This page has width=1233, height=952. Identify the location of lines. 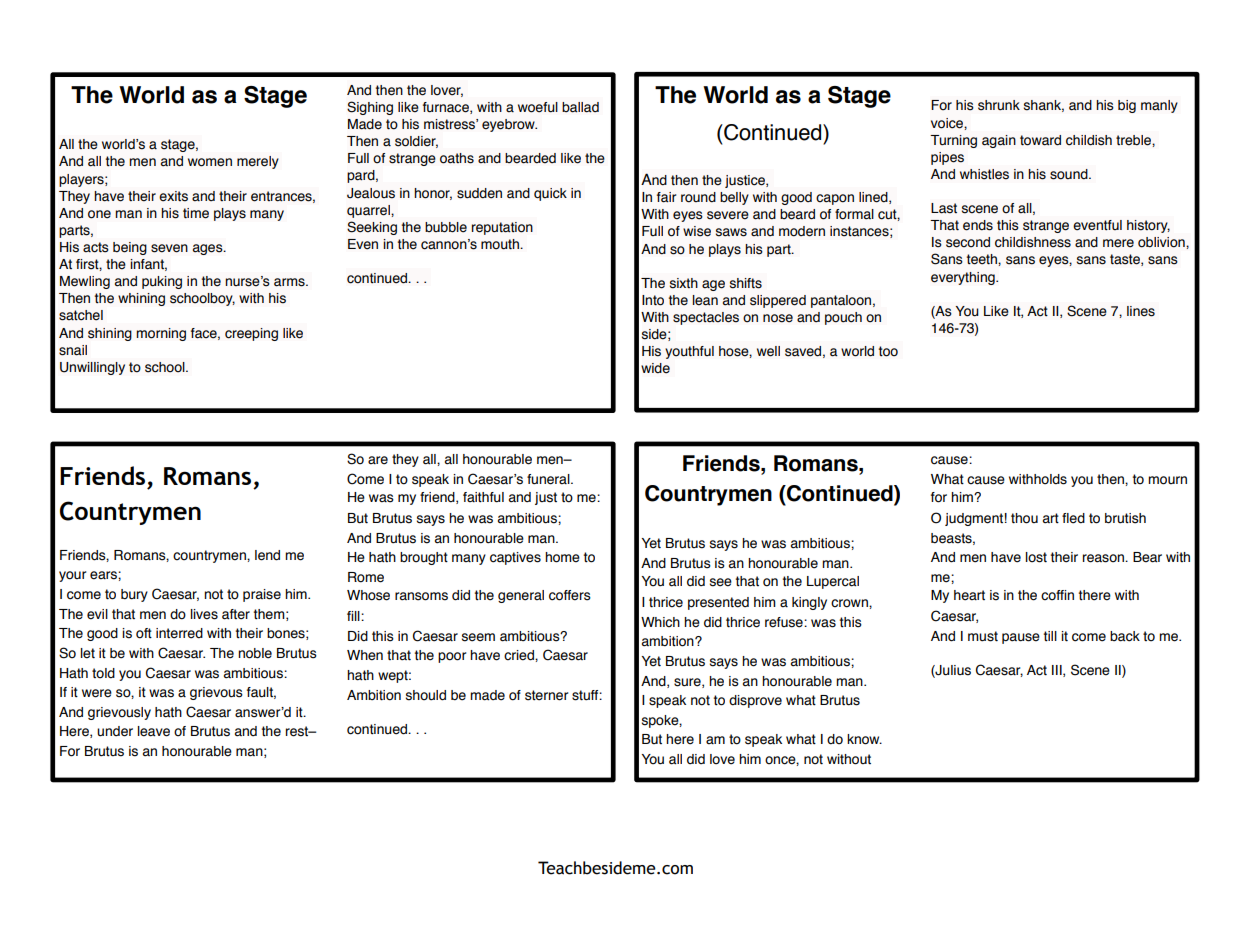
(1141, 311).
